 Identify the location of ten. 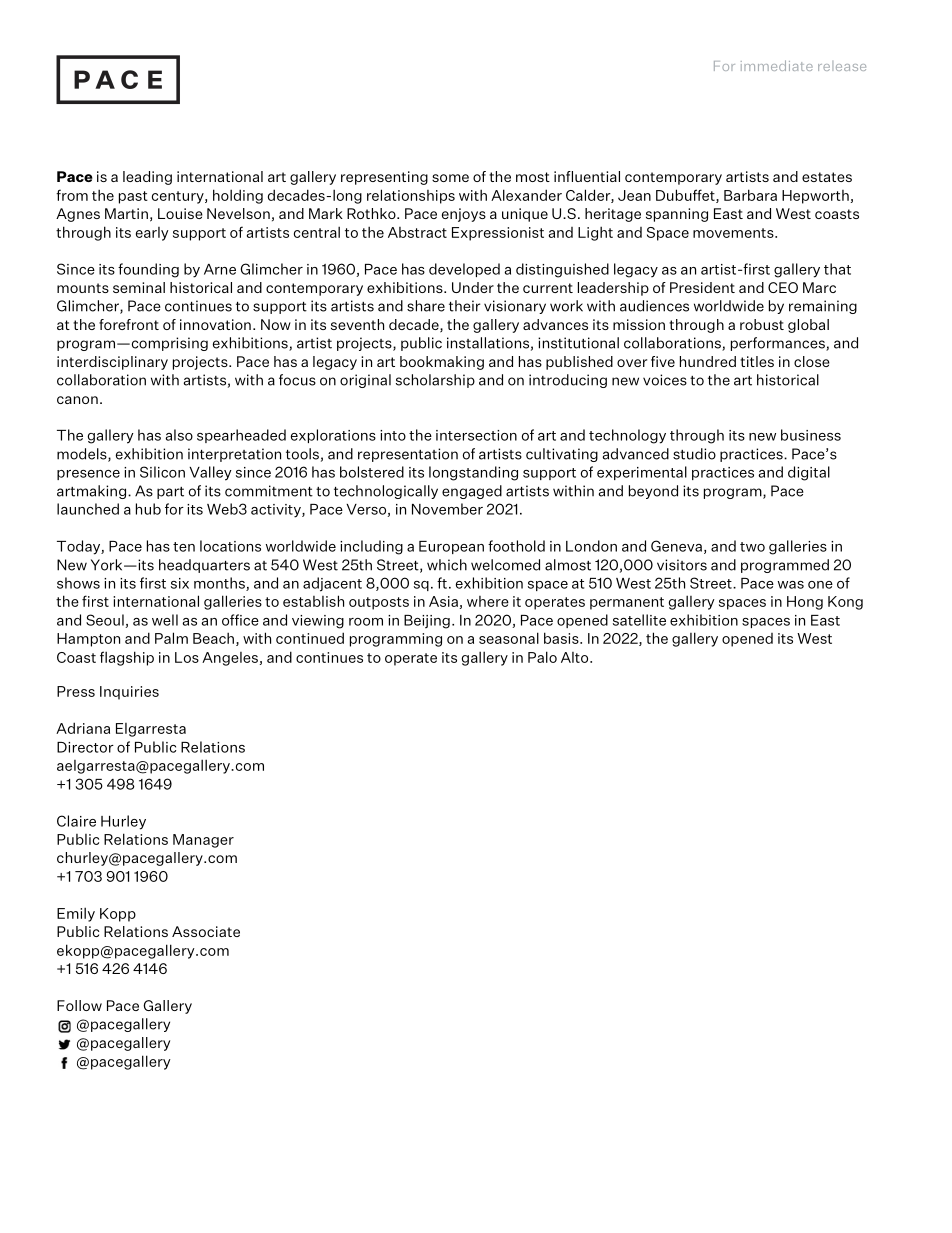
(184, 547).
